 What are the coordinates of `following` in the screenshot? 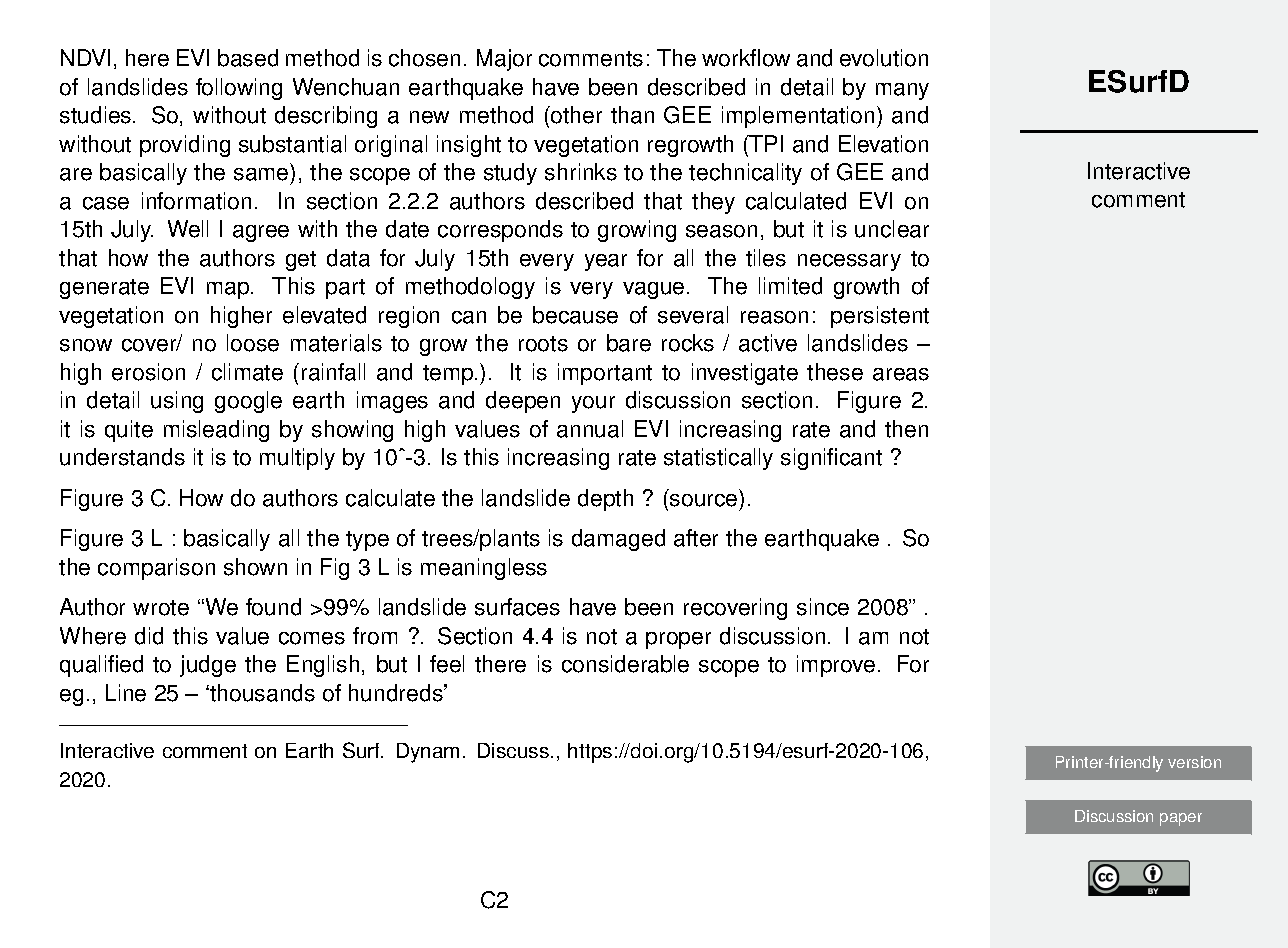 It's located at (239, 89).
